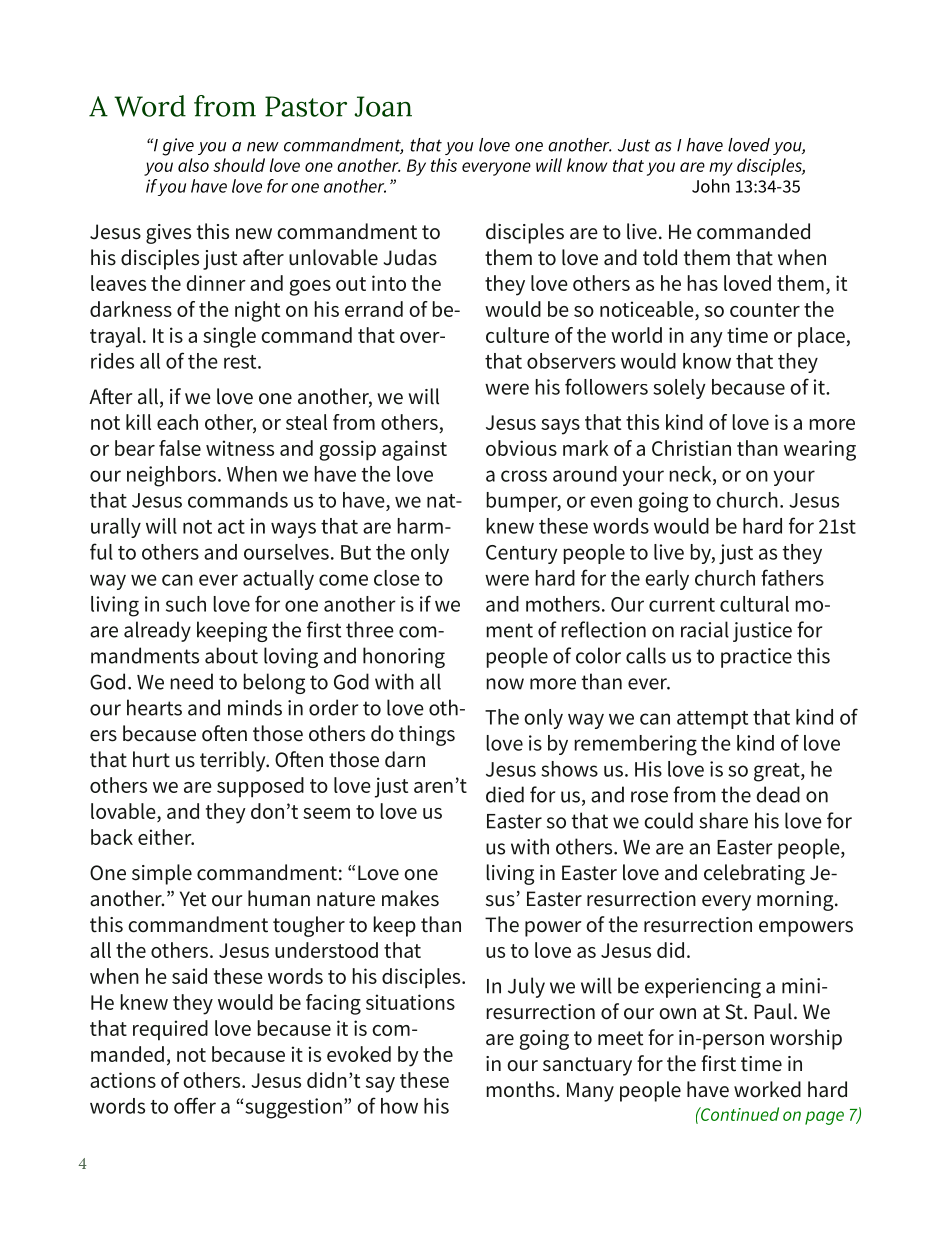 Image resolution: width=952 pixels, height=1233 pixels. I want to click on Century, so click(522, 554).
